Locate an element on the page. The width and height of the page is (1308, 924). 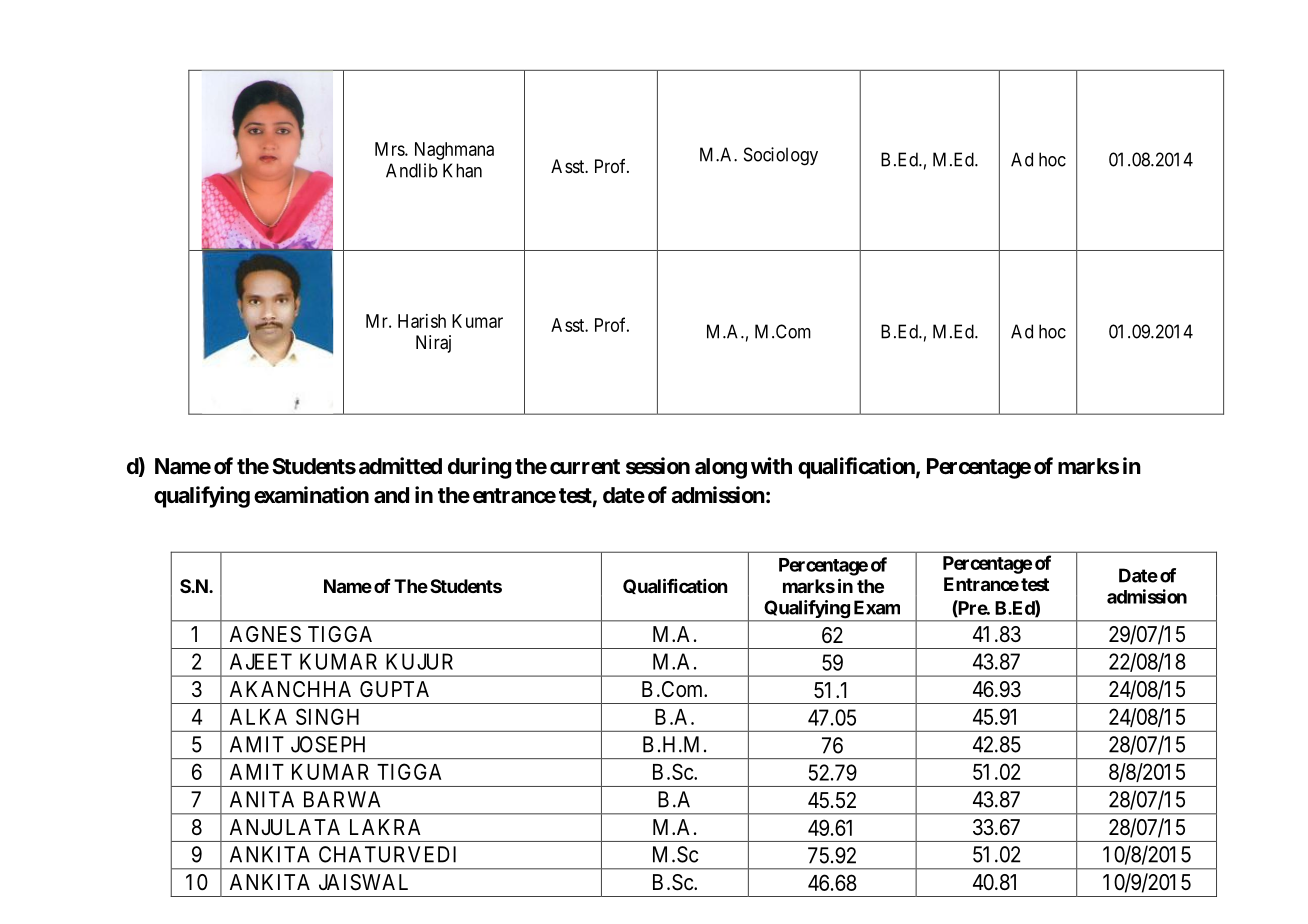
JOSEPH is located at coordinates (328, 744).
